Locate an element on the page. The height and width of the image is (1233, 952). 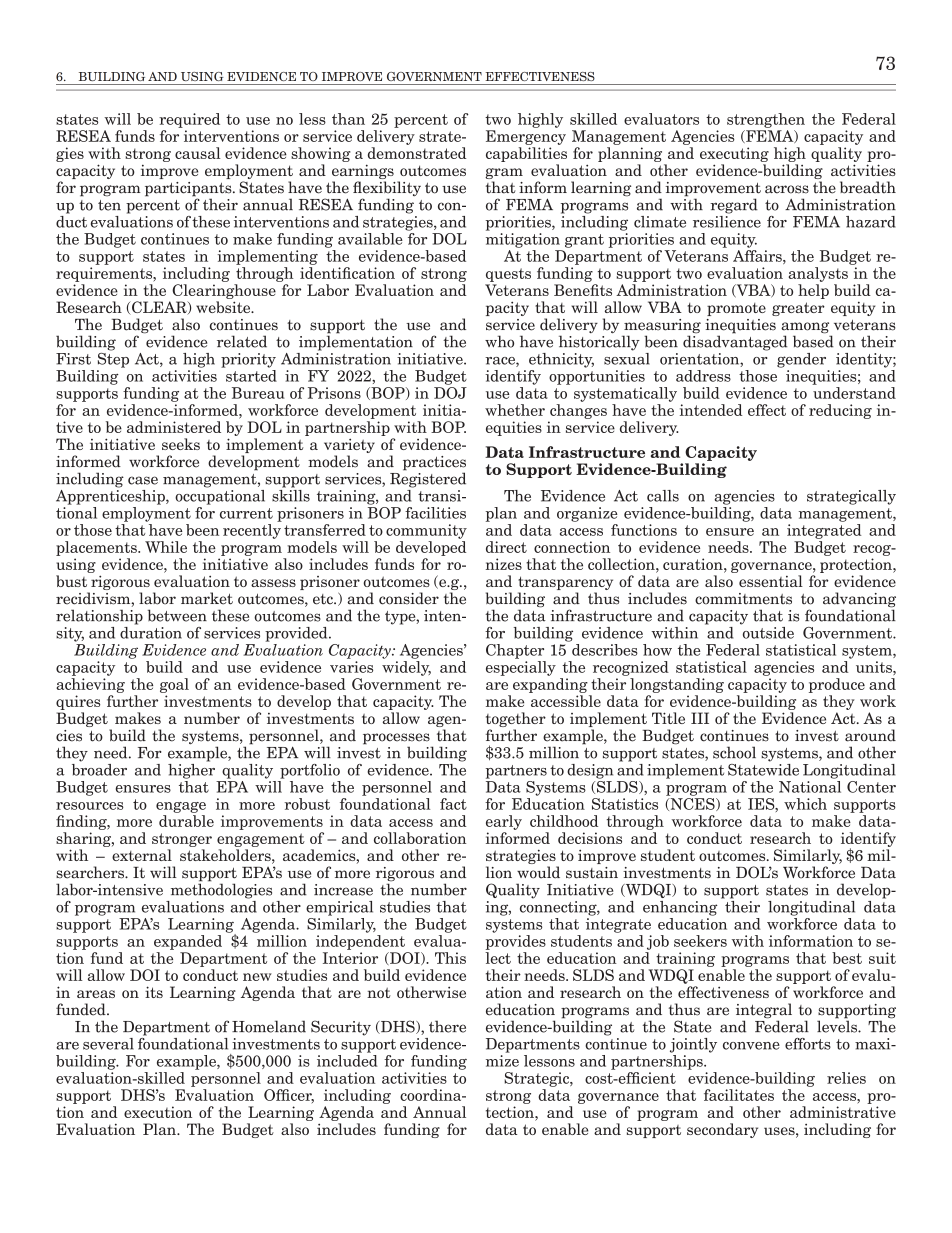
capabilities is located at coordinates (526, 154).
